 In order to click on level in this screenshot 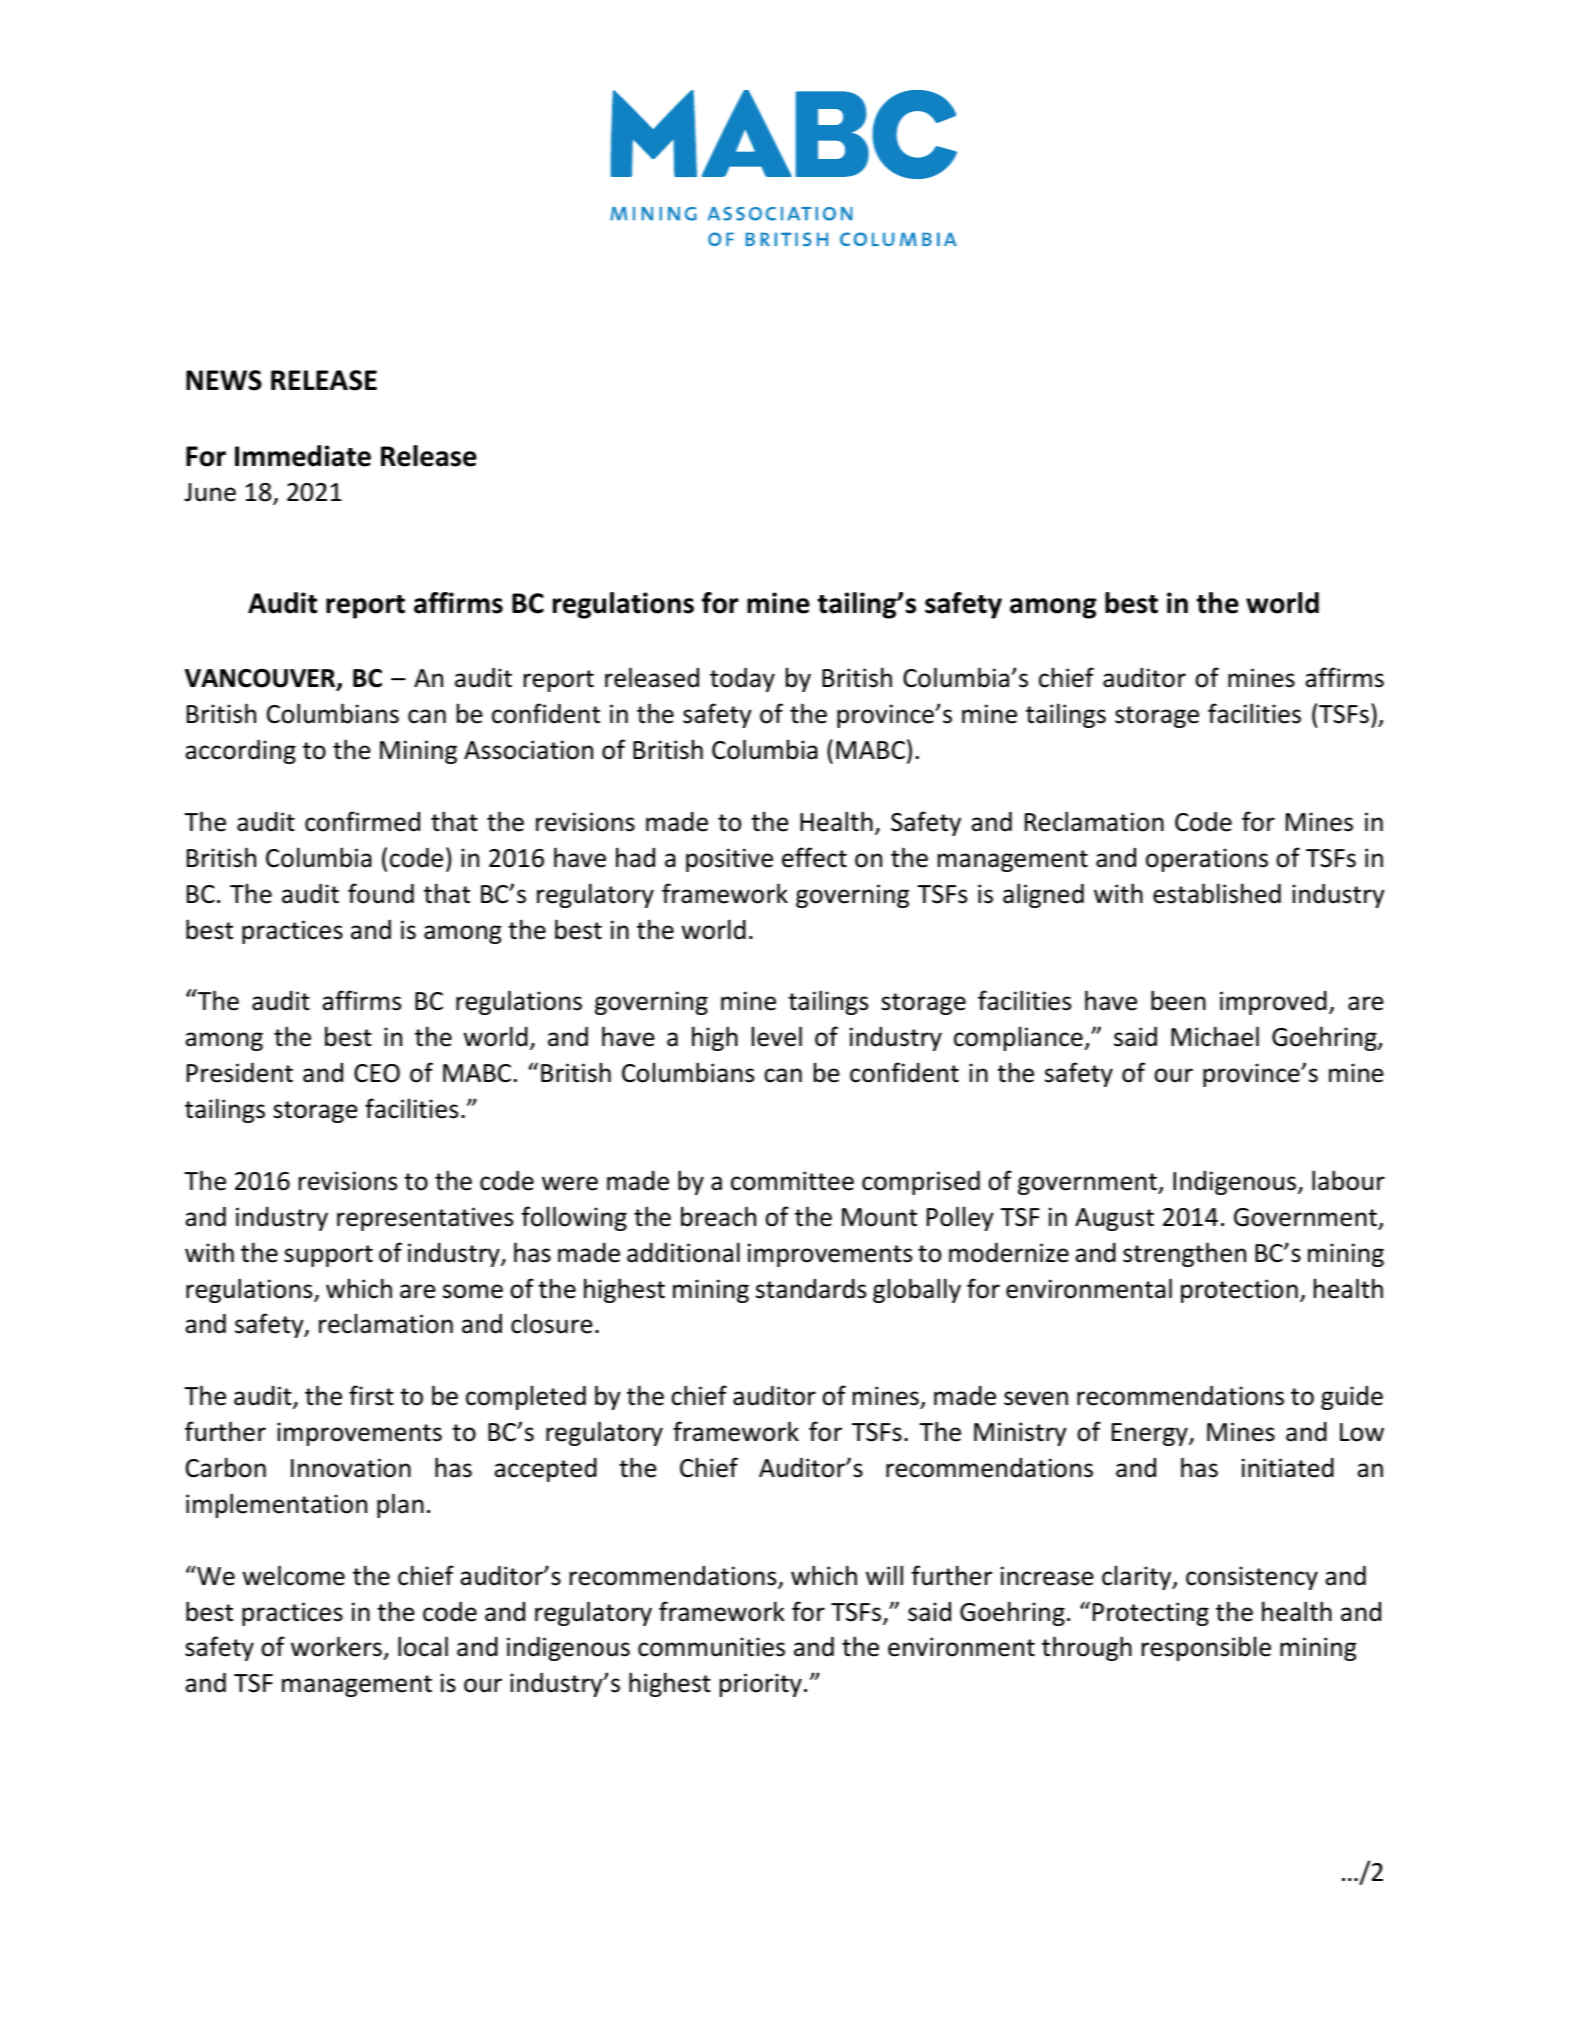, I will do `click(777, 1036)`.
